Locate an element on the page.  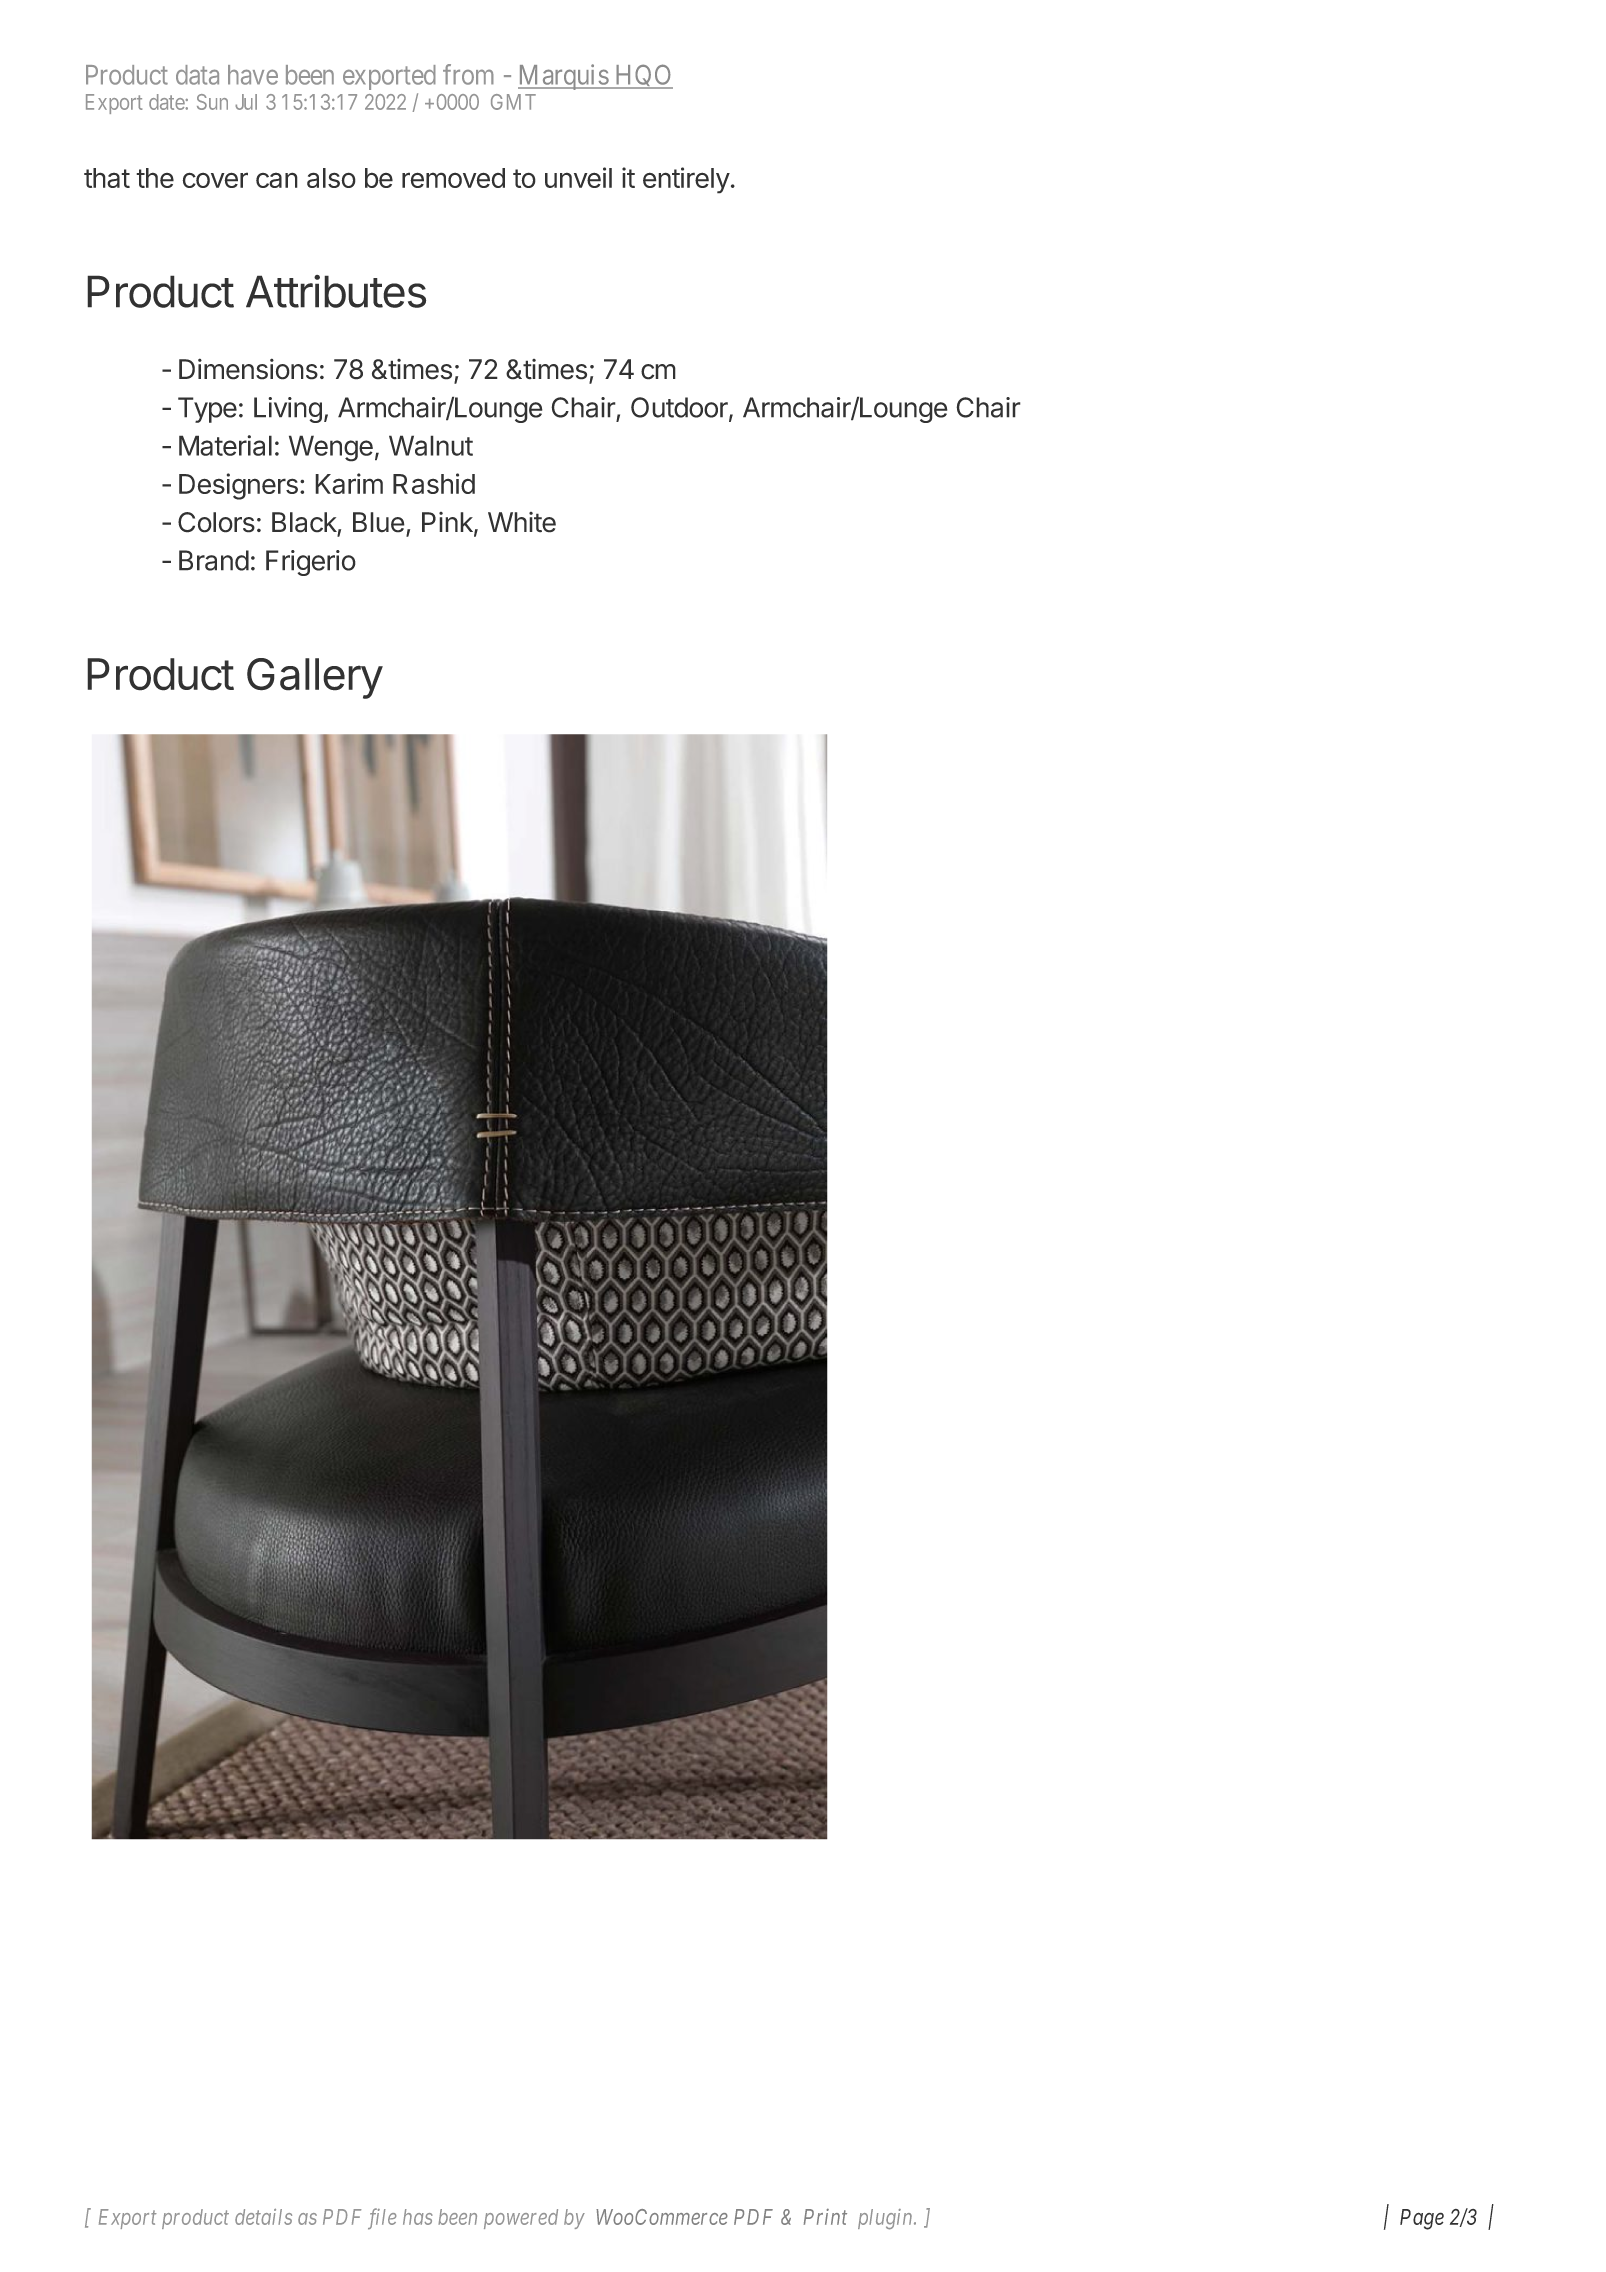
Brand is located at coordinates (214, 560).
